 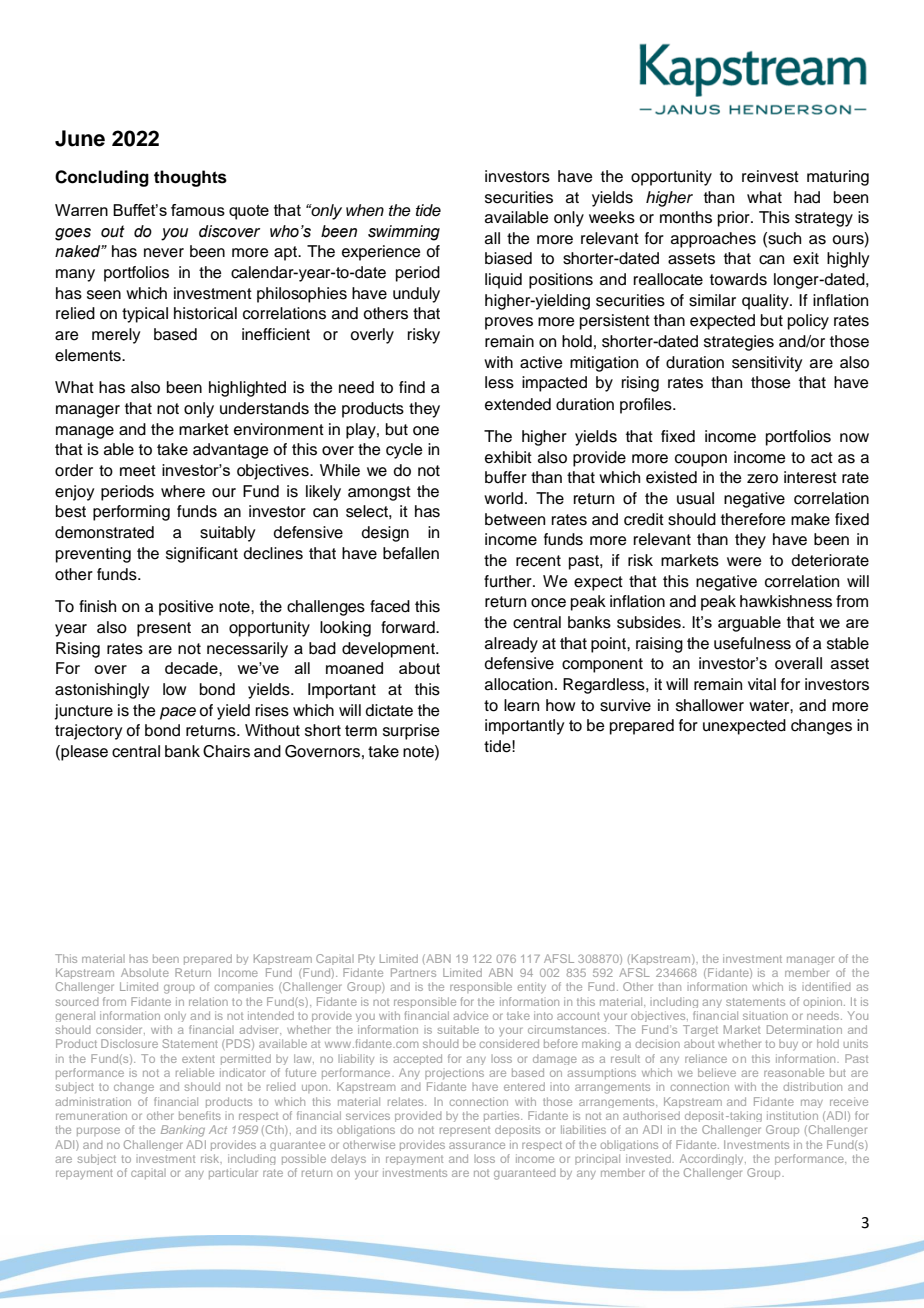 I want to click on Partners, so click(x=413, y=972).
